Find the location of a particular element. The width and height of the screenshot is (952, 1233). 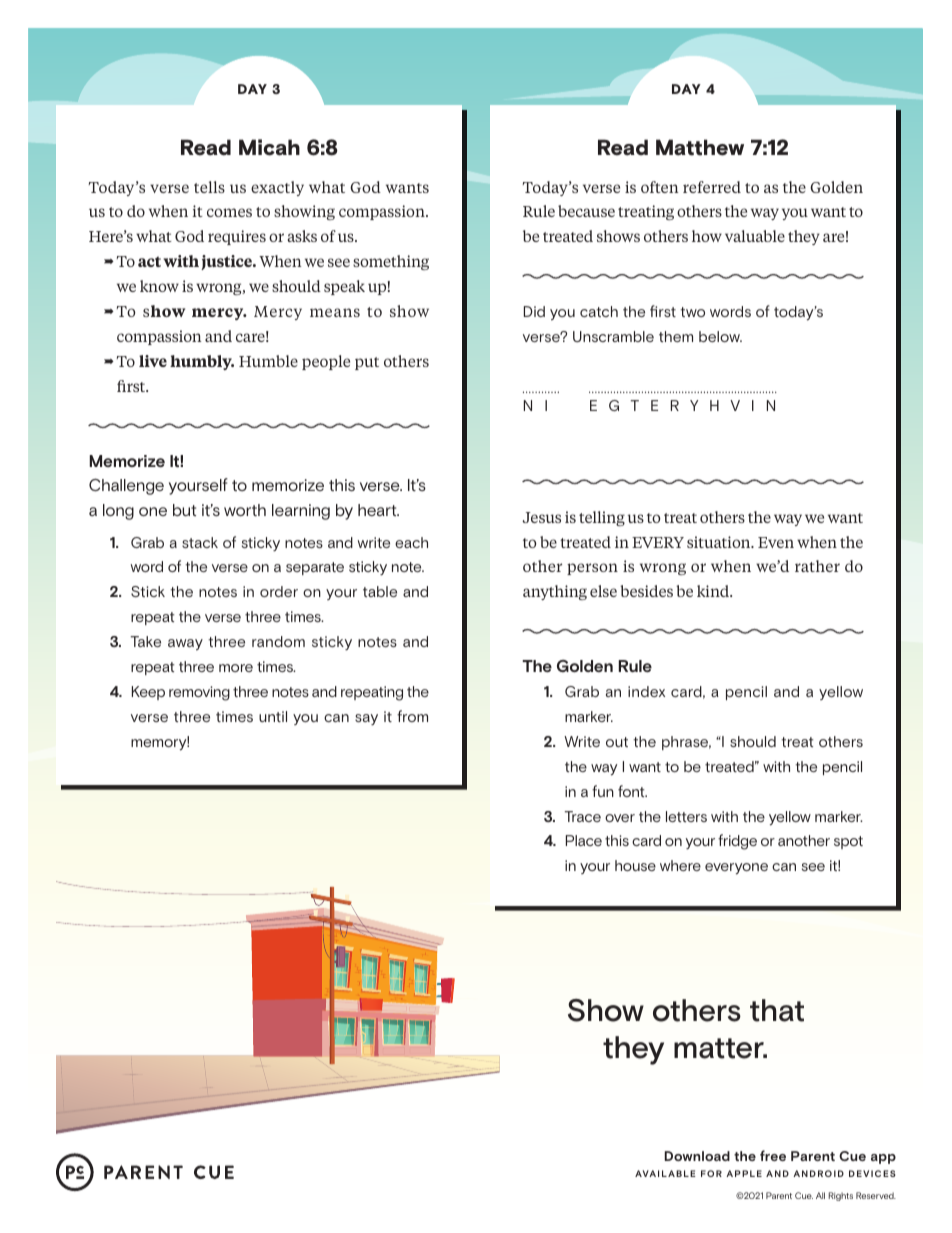

Place is located at coordinates (584, 840).
